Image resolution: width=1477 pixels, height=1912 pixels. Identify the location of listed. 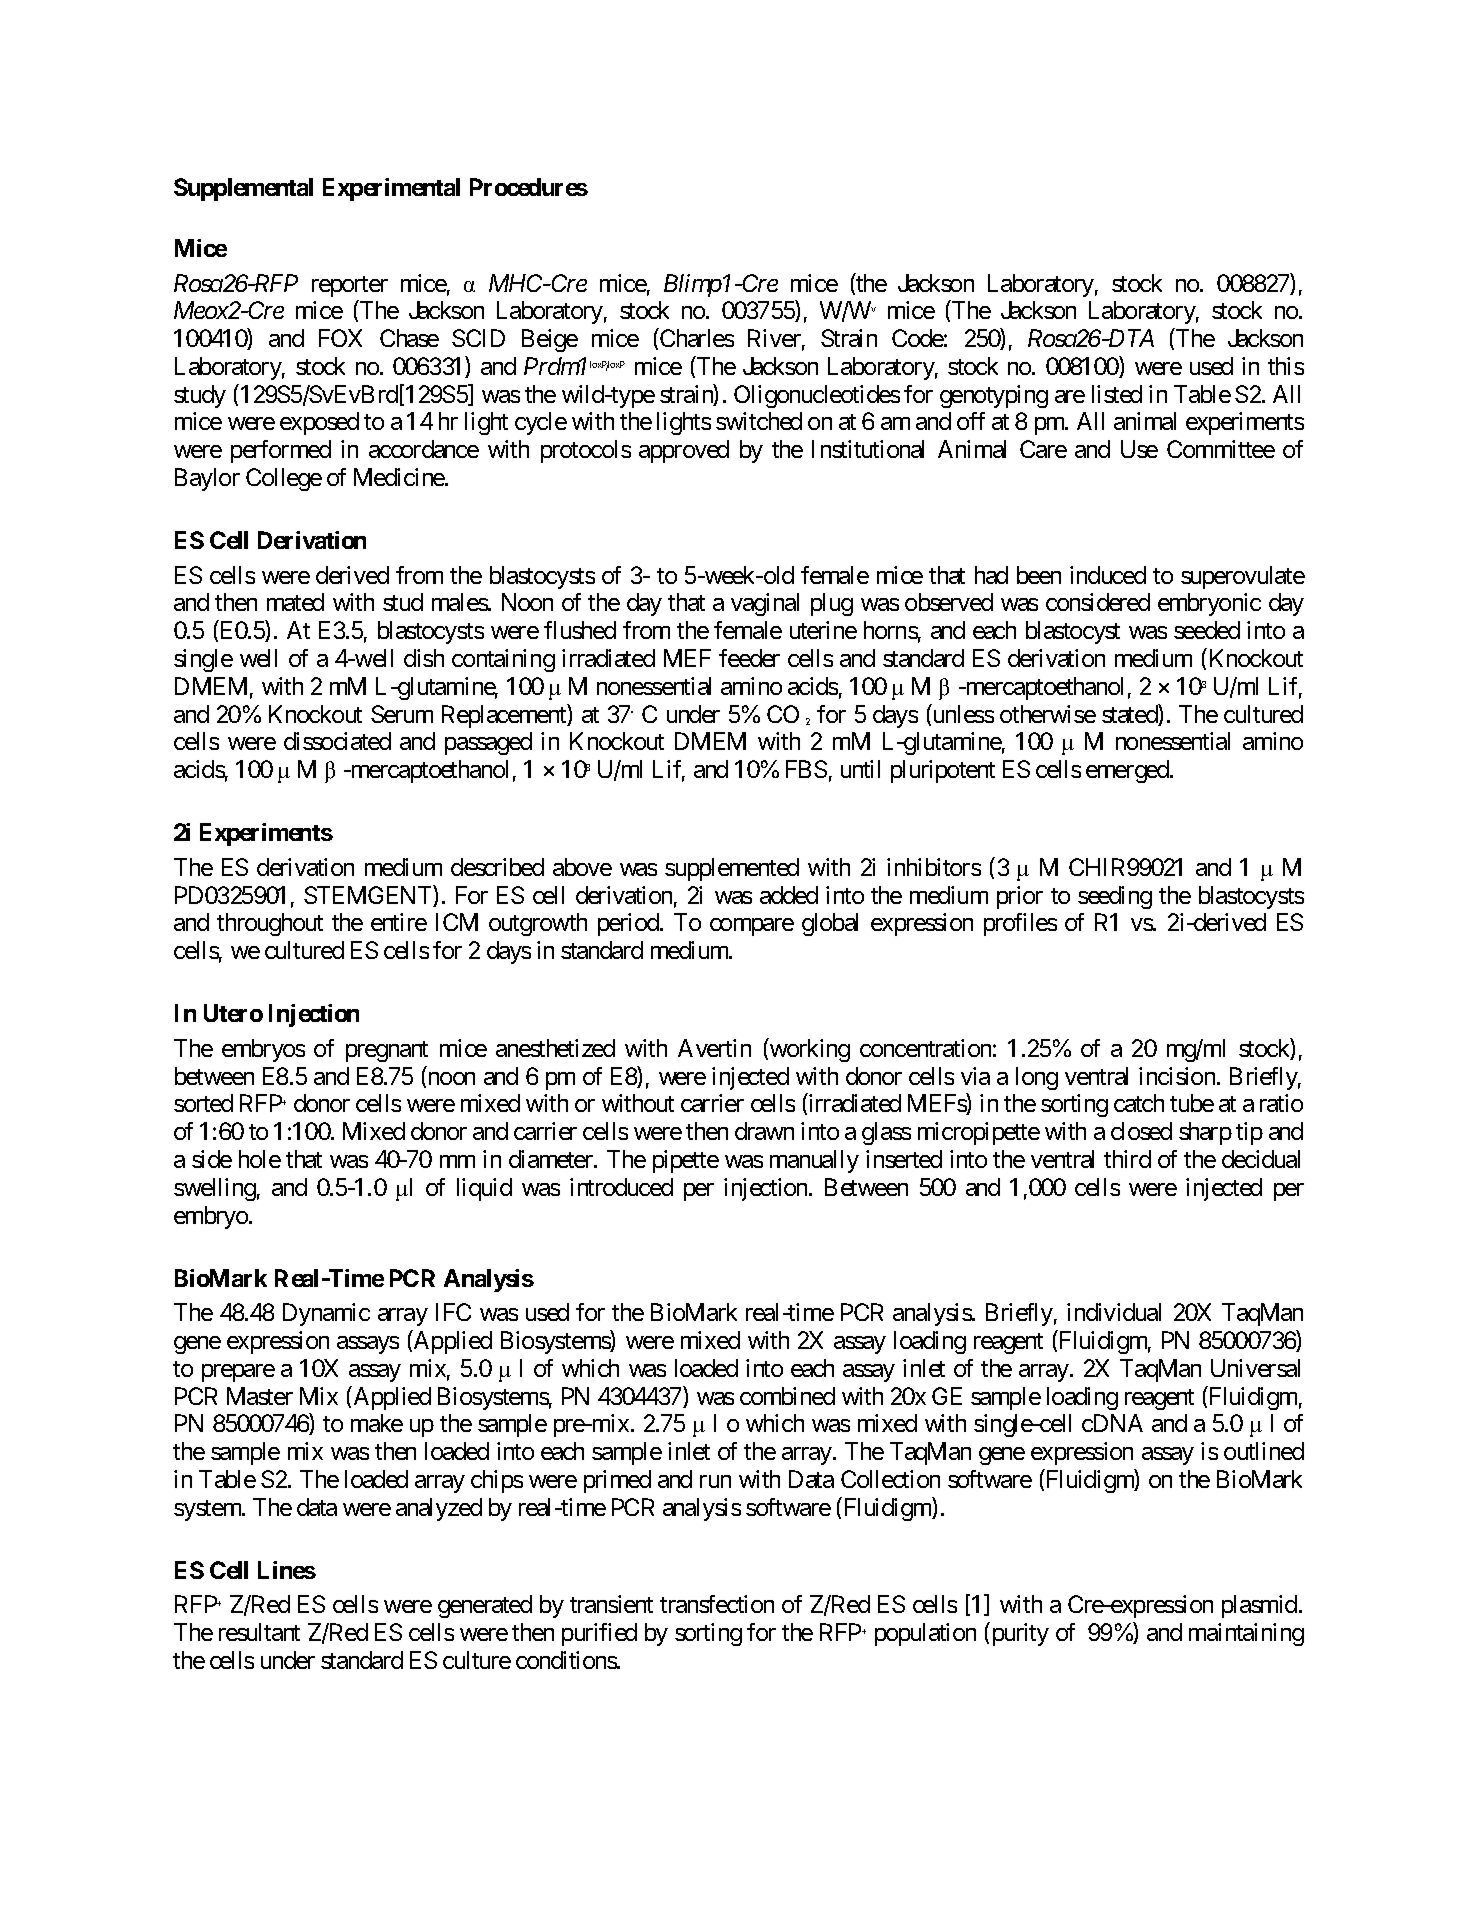
(1117, 394).
